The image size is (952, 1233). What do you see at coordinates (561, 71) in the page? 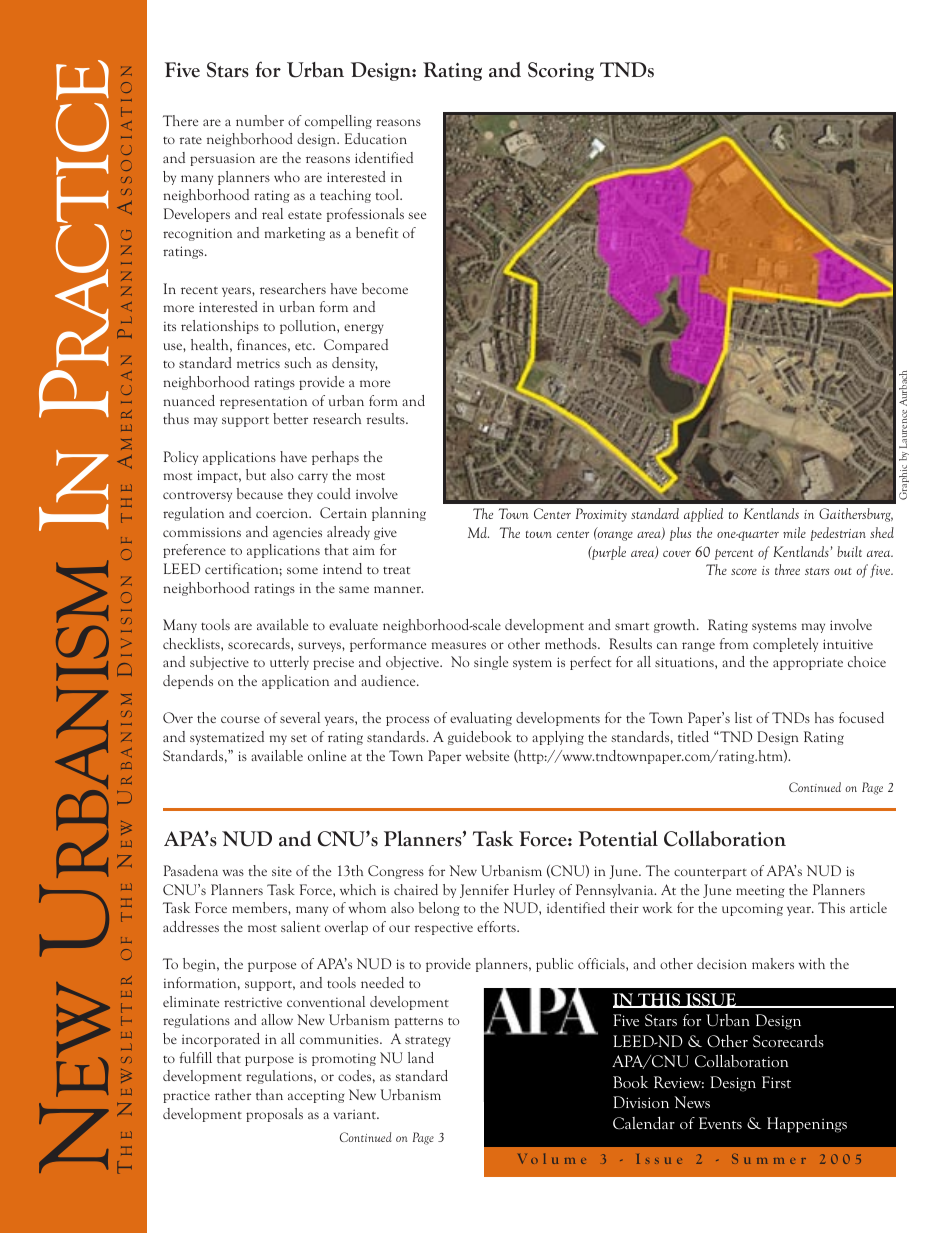
I see `Scoring` at bounding box center [561, 71].
